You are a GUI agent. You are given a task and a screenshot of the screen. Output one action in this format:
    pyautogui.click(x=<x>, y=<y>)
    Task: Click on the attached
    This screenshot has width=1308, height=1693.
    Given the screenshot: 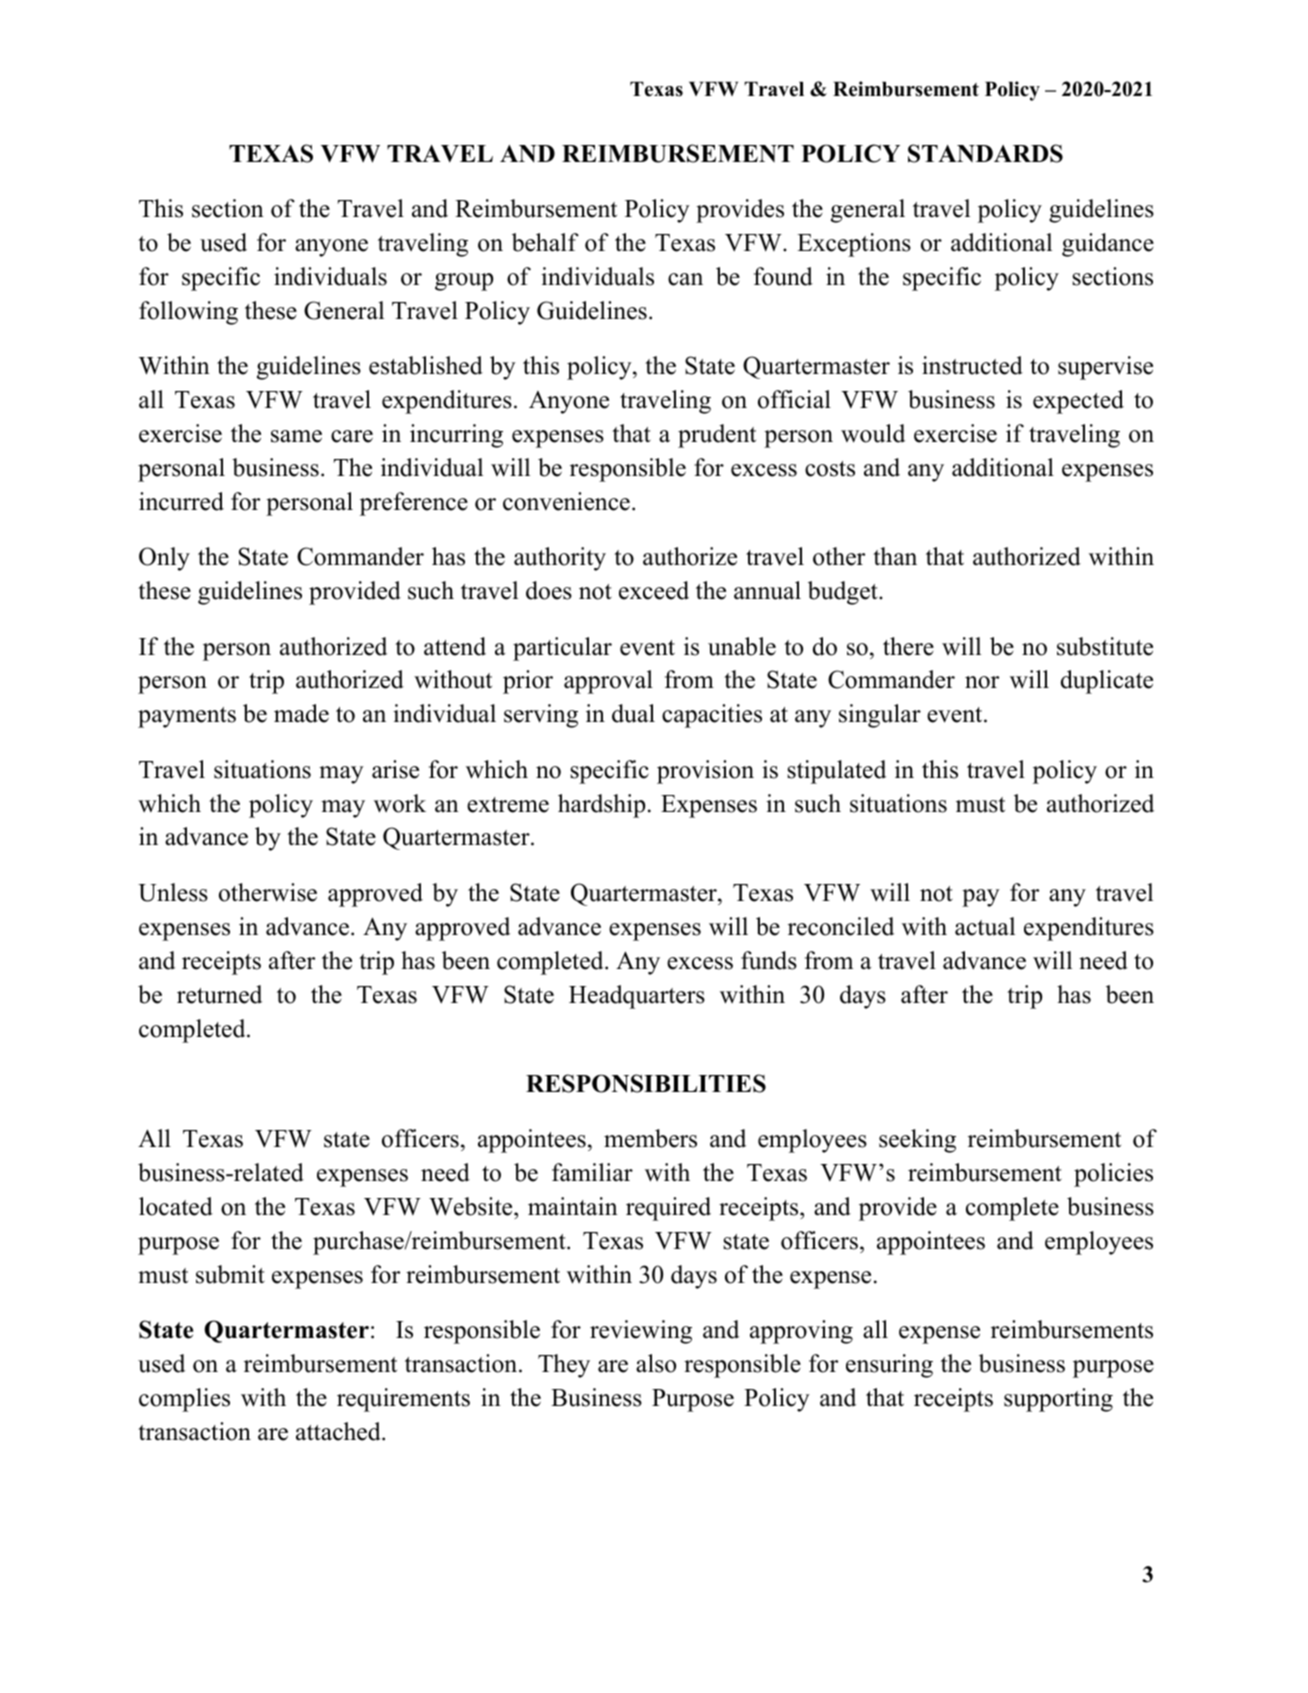 What is the action you would take?
    pyautogui.click(x=339, y=1431)
